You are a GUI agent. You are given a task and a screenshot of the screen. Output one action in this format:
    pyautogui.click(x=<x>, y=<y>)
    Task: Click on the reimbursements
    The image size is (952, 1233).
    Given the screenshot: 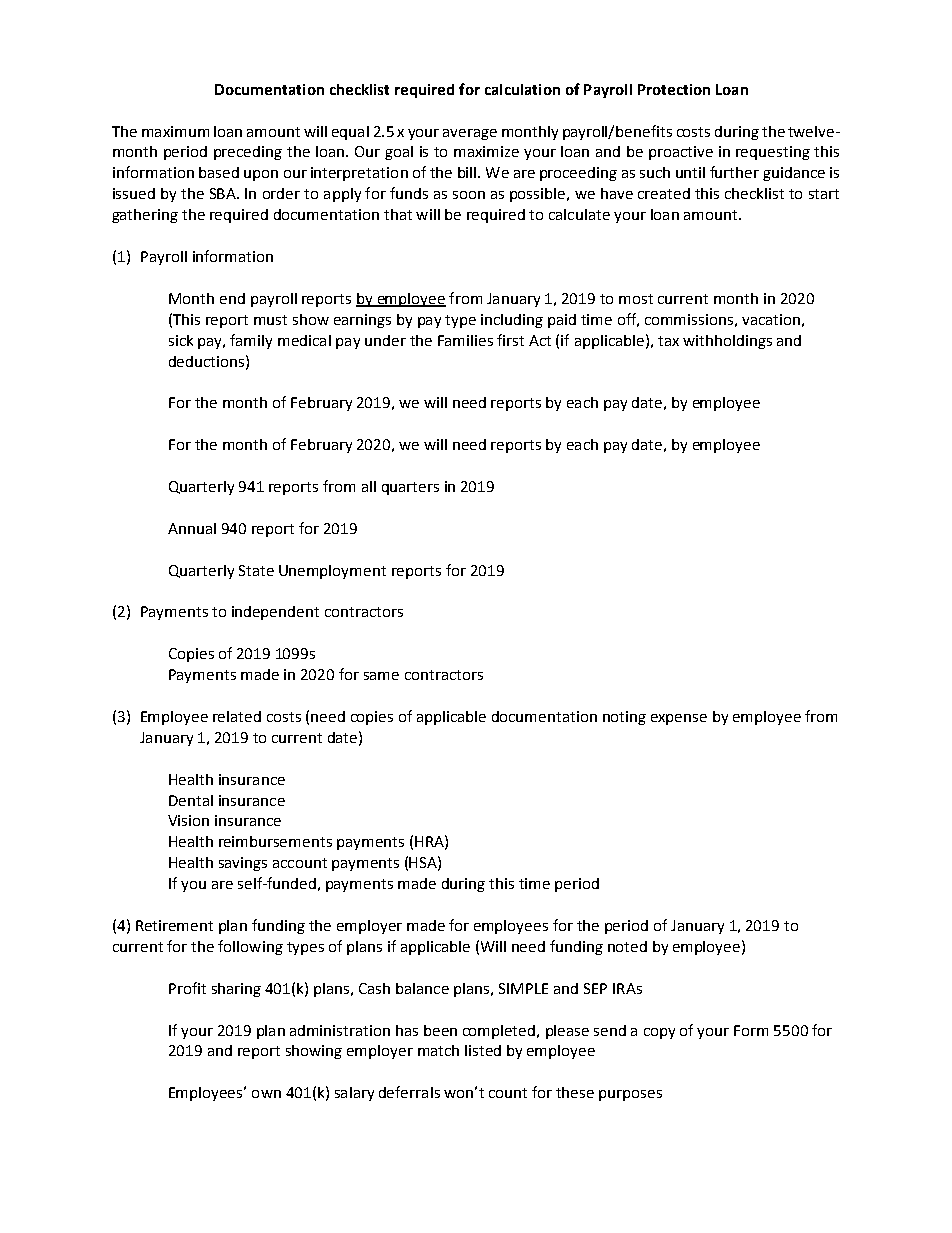 What is the action you would take?
    pyautogui.click(x=275, y=841)
